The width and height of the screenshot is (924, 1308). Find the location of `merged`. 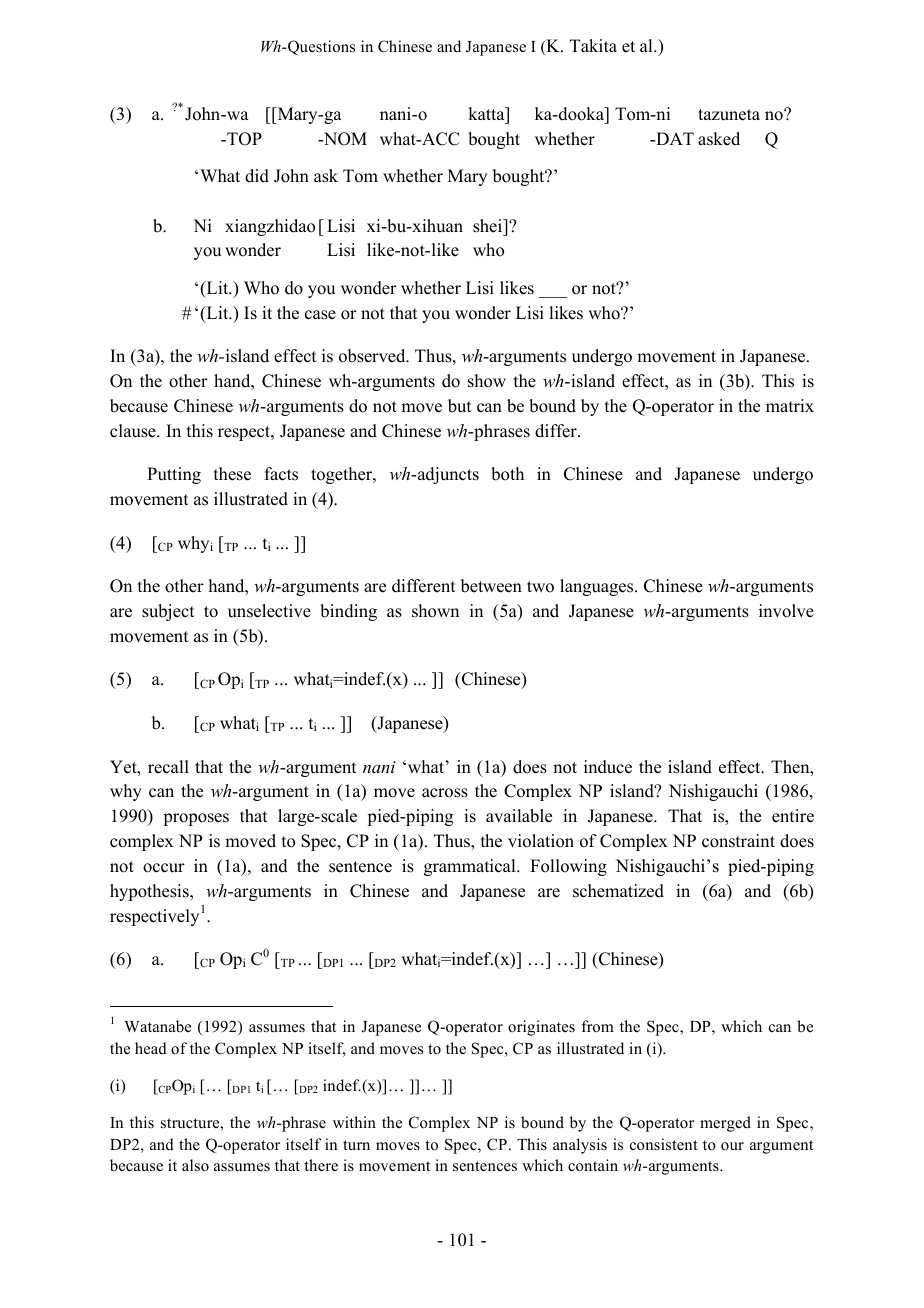

merged is located at coordinates (725, 1124).
